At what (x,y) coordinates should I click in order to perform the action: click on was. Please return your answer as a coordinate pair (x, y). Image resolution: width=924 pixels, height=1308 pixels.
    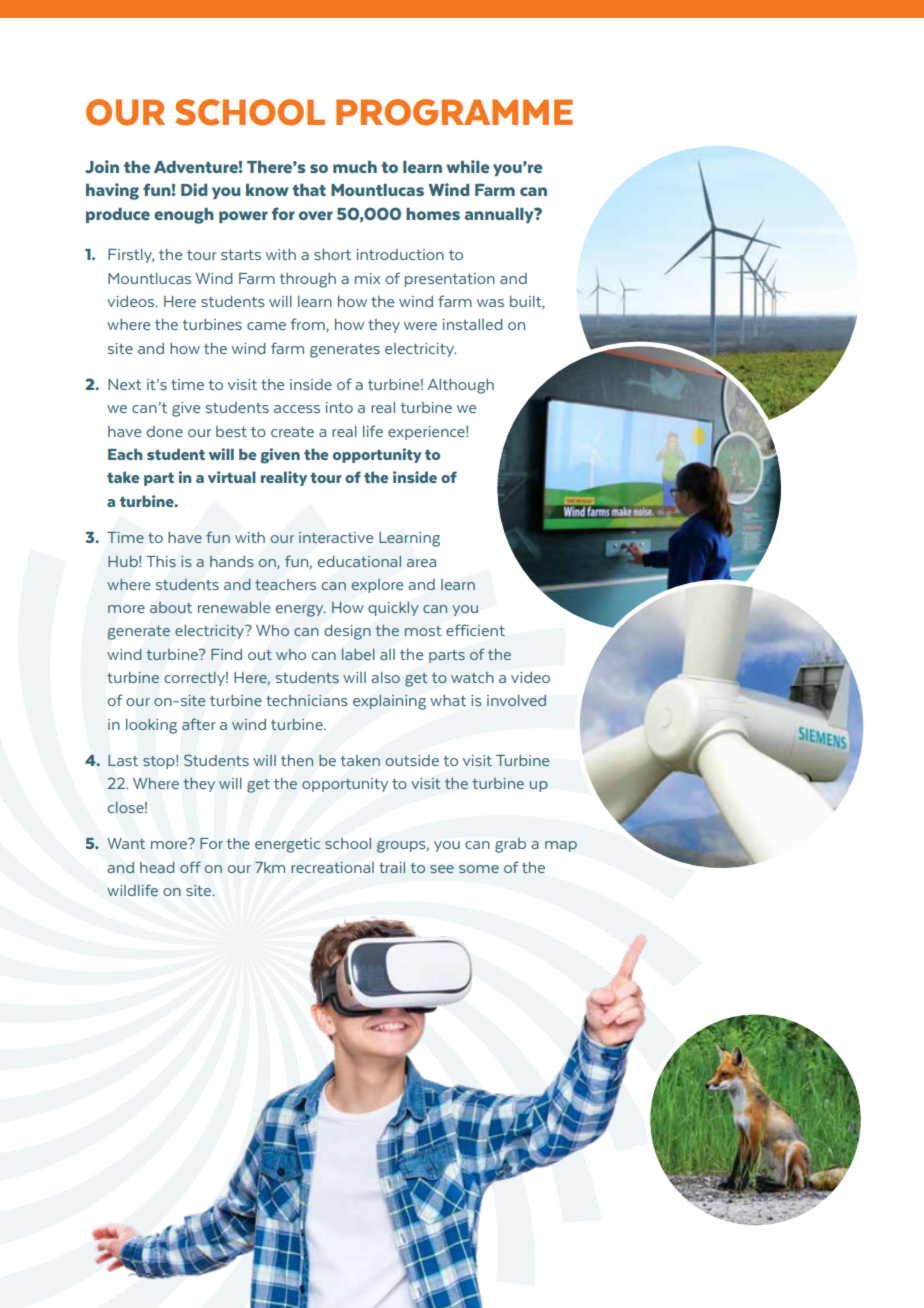
    Looking at the image, I should click on (490, 303).
